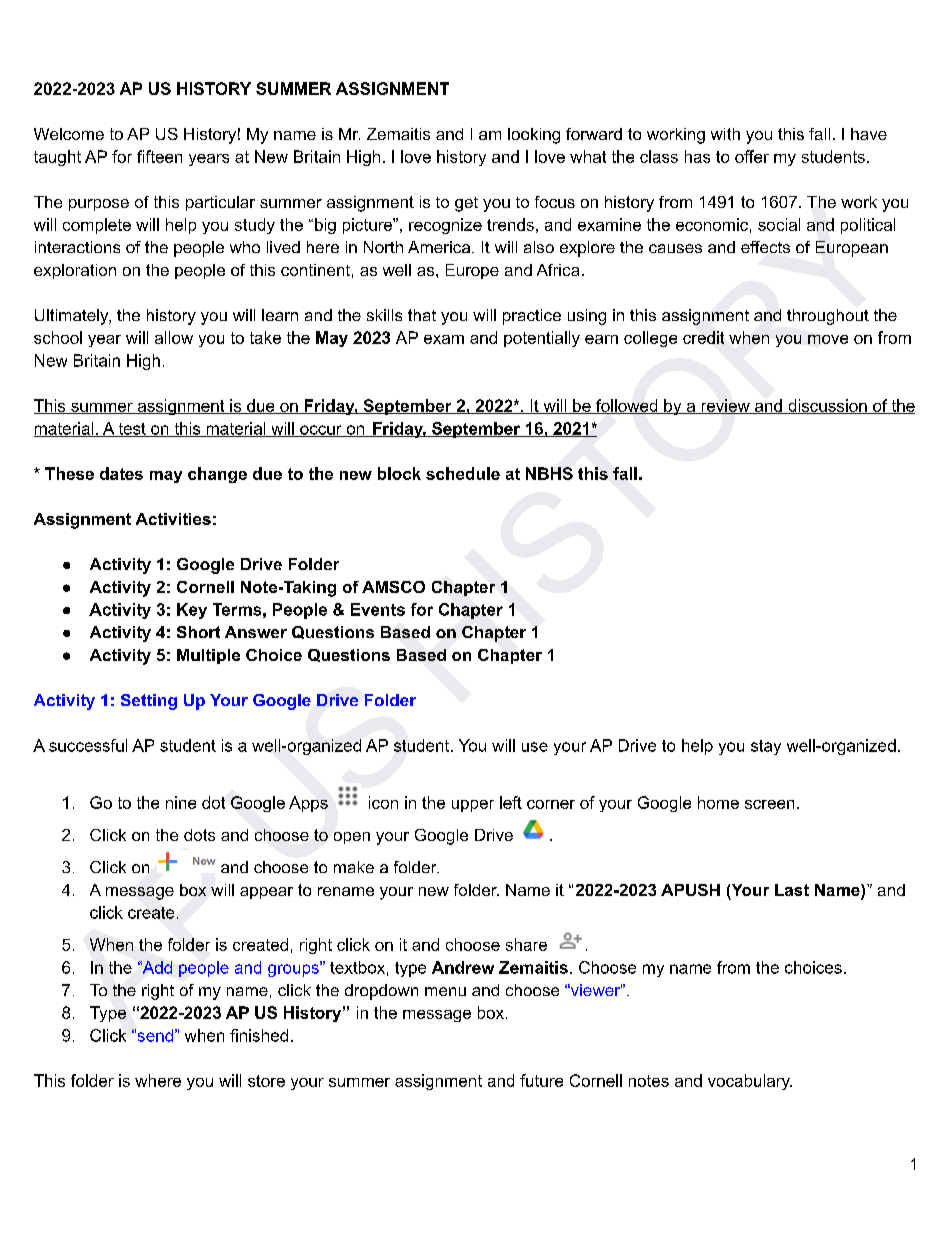 This document has height=1233, width=952. Describe the element at coordinates (466, 204) in the document. I see `get` at that location.
